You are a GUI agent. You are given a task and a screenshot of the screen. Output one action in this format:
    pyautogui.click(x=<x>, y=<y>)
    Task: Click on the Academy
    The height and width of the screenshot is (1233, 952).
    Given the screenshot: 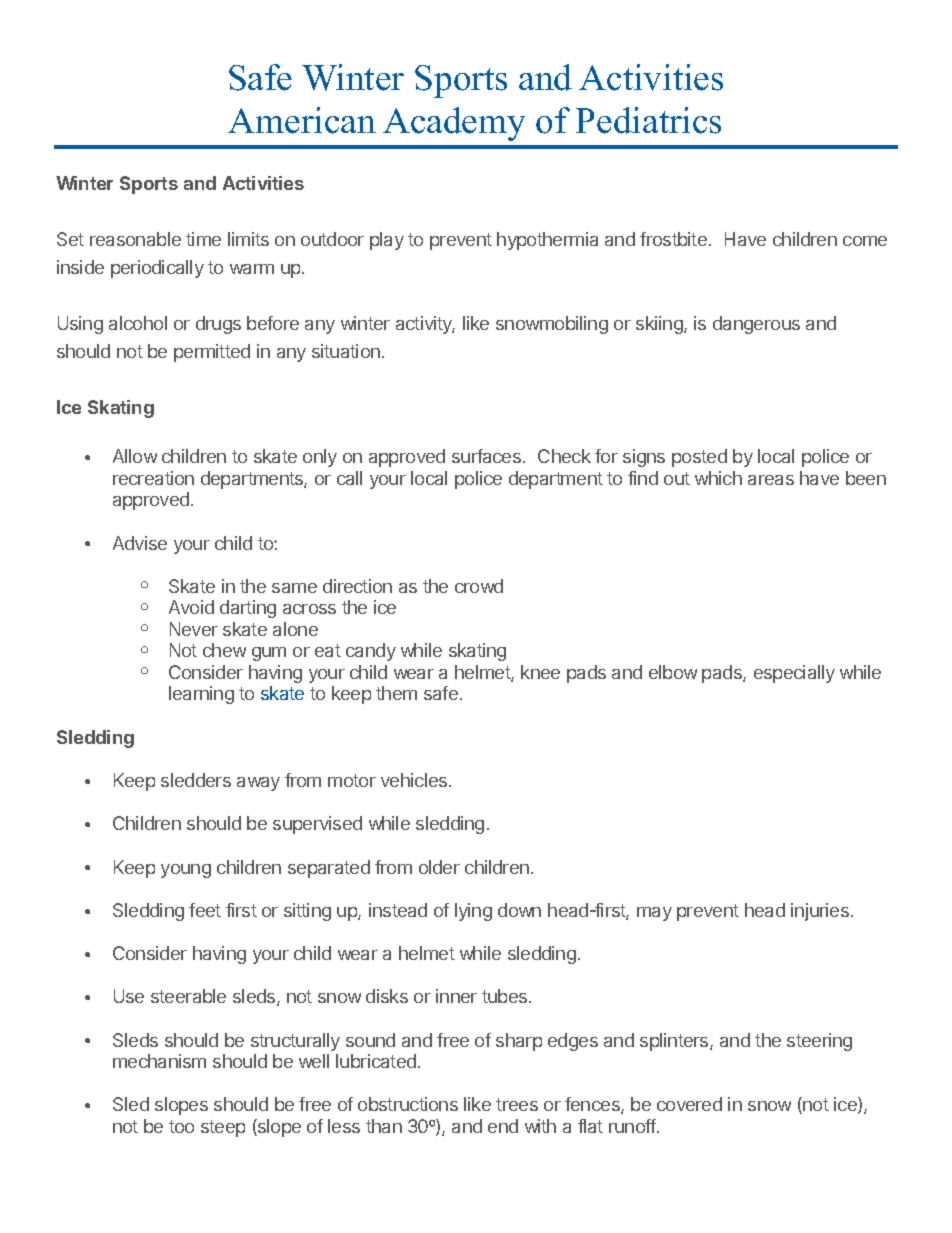 What is the action you would take?
    pyautogui.click(x=454, y=124)
